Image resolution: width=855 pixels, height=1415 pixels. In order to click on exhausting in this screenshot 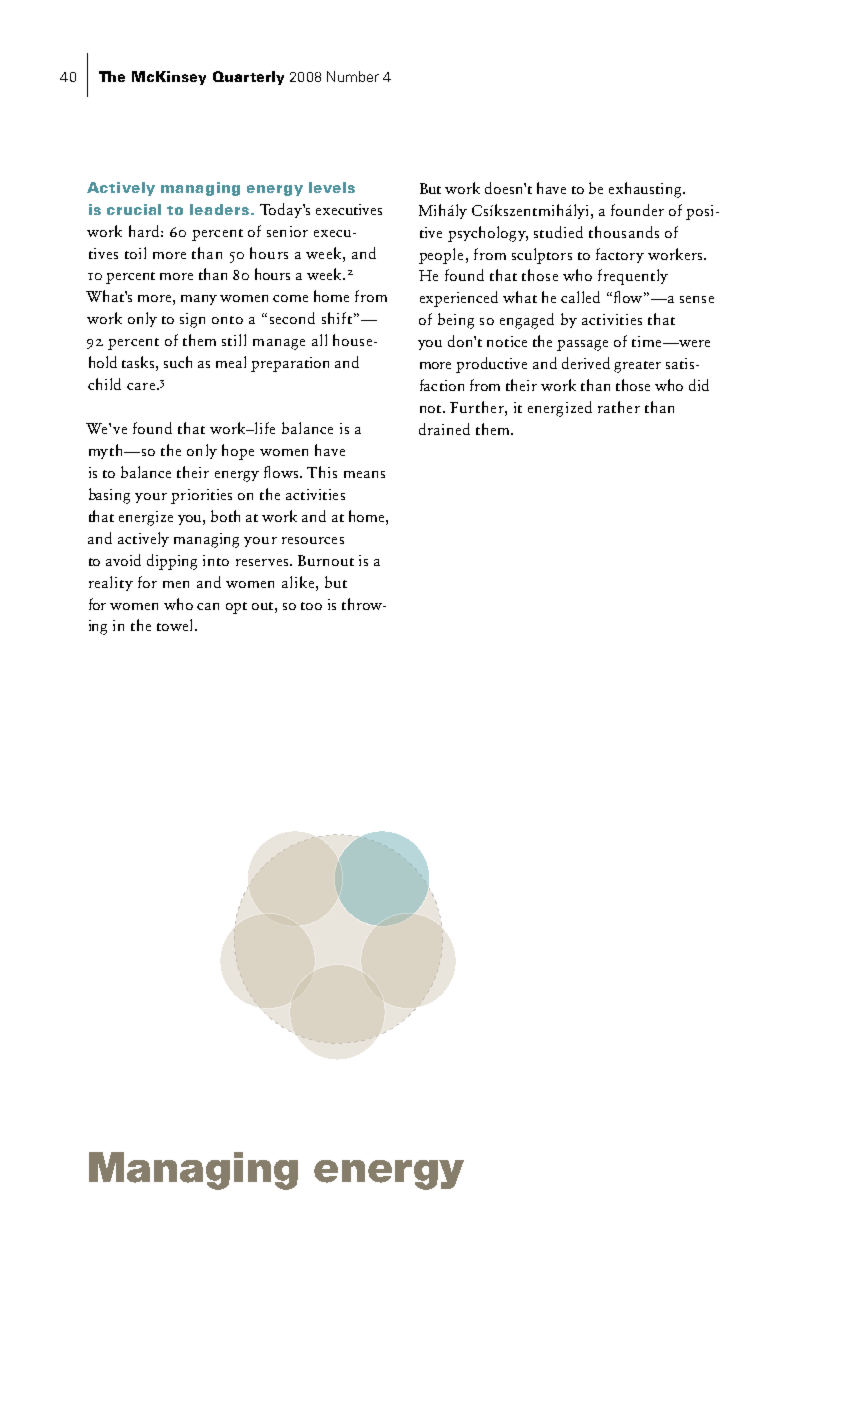, I will do `click(646, 190)`.
